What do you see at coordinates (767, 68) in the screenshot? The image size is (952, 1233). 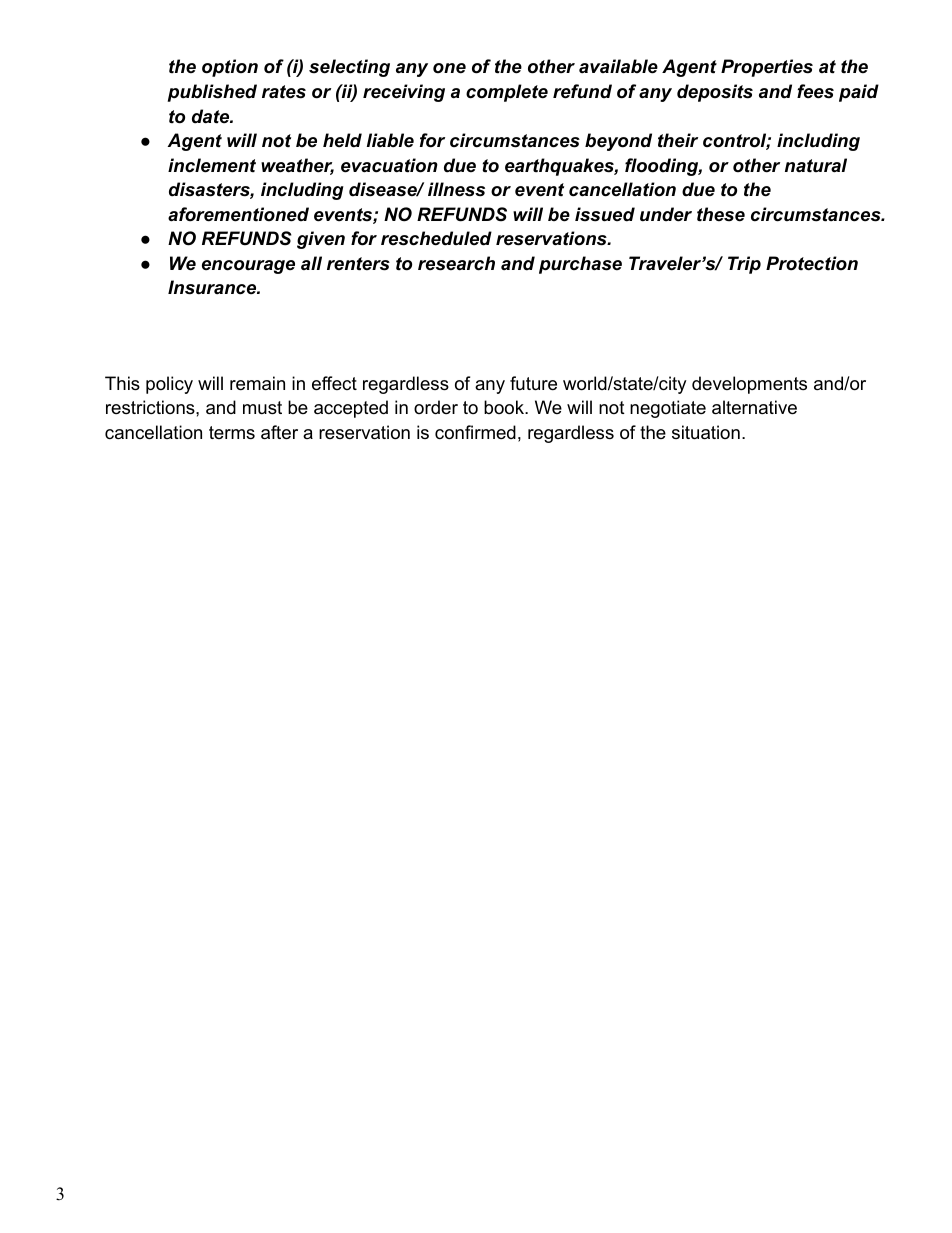 I see `Properties` at bounding box center [767, 68].
